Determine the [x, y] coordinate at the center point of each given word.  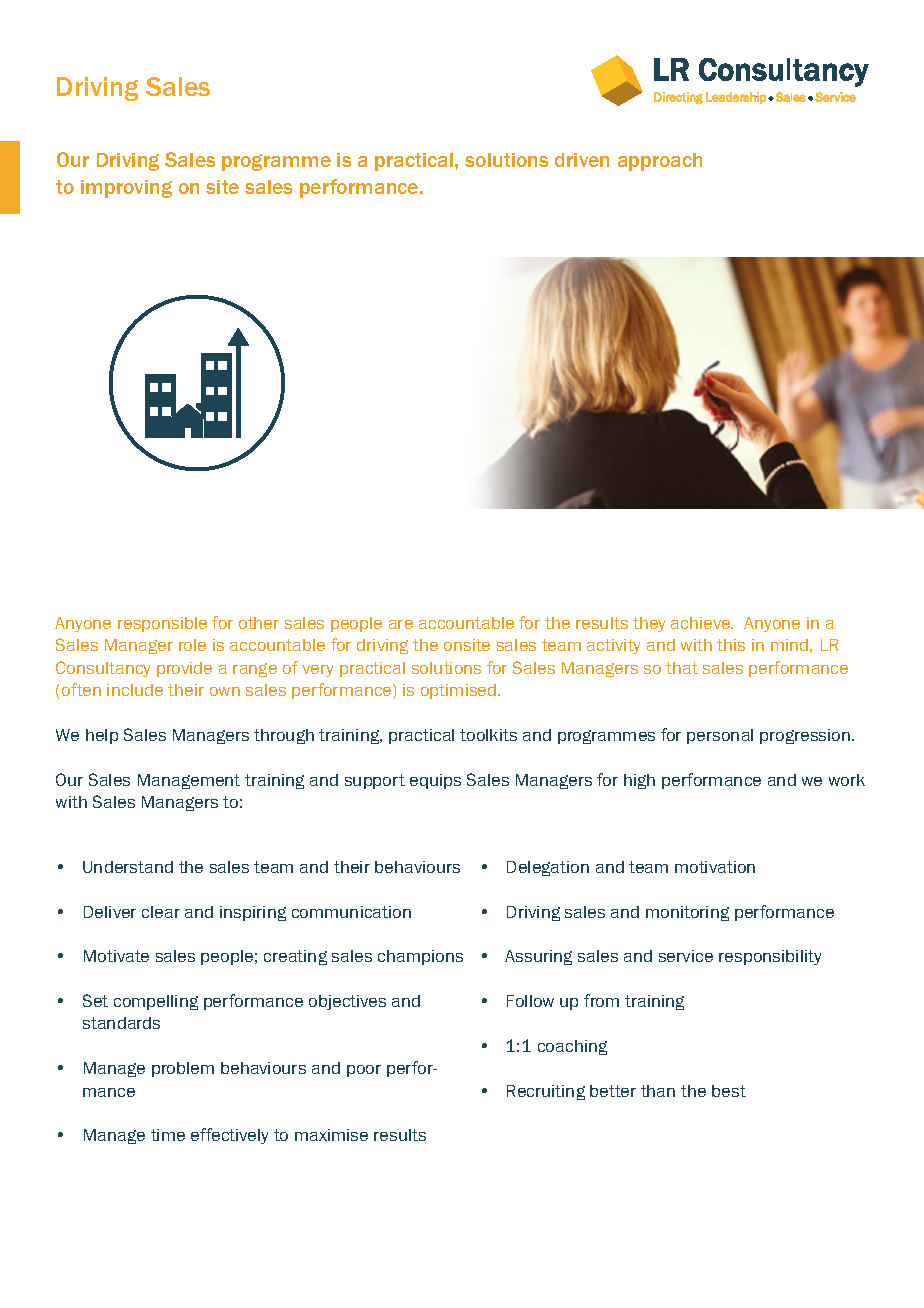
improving [126, 189]
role [192, 645]
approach [660, 162]
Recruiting [546, 1092]
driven [582, 160]
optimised [460, 691]
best [729, 1091]
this [731, 645]
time [168, 1135]
